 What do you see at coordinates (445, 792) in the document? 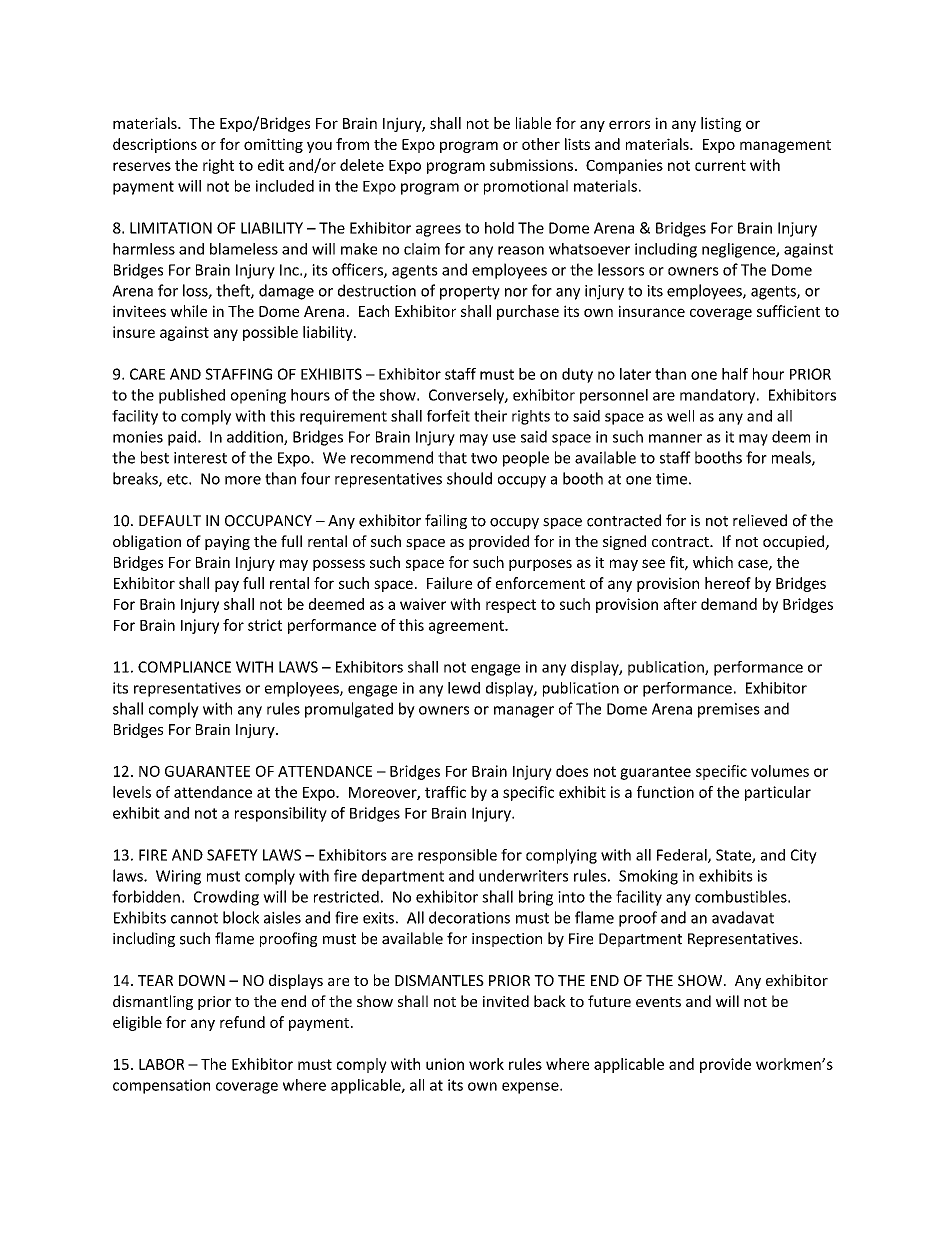
I see `traffic` at bounding box center [445, 792].
